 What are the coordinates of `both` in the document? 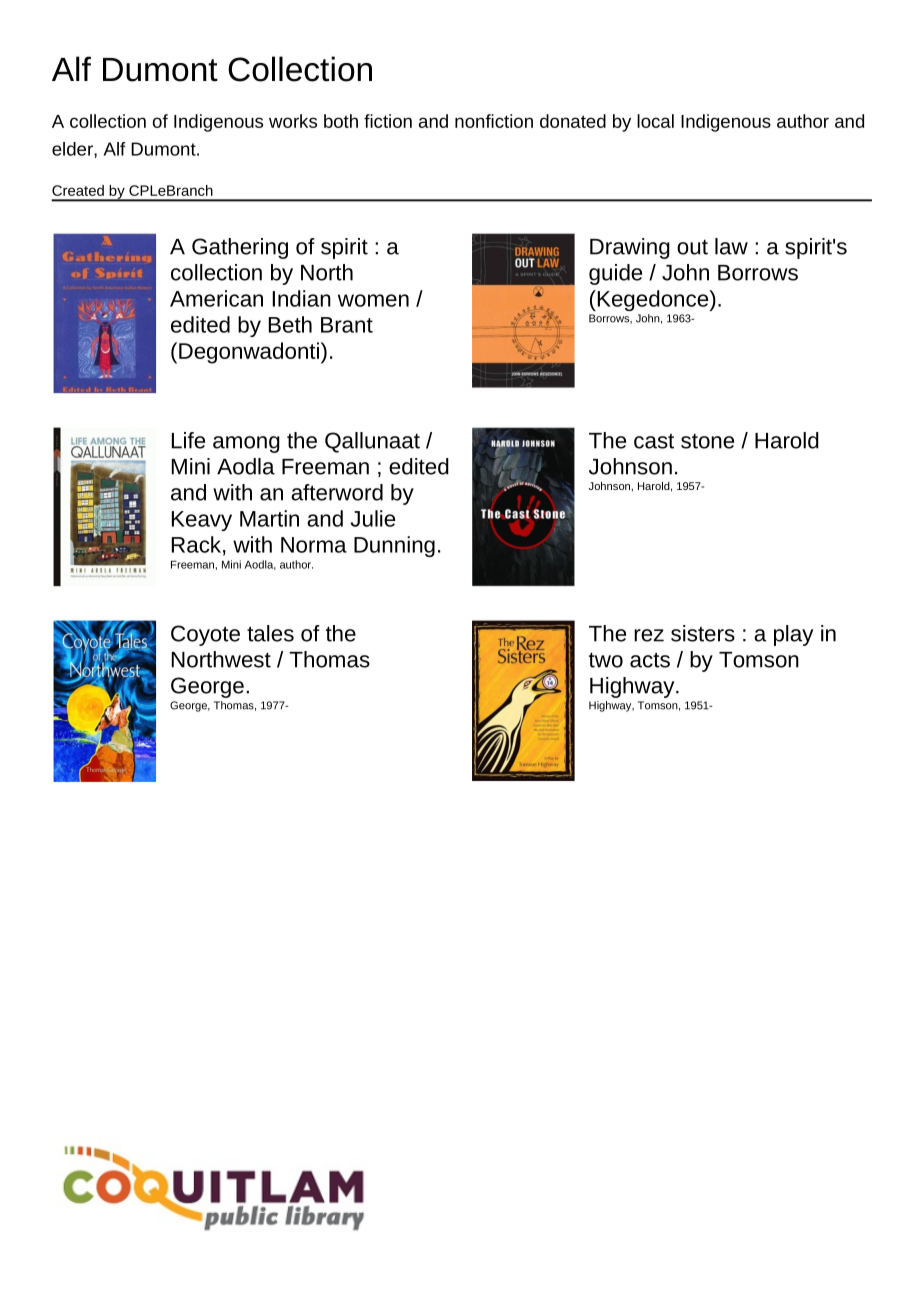 It's located at (341, 121).
